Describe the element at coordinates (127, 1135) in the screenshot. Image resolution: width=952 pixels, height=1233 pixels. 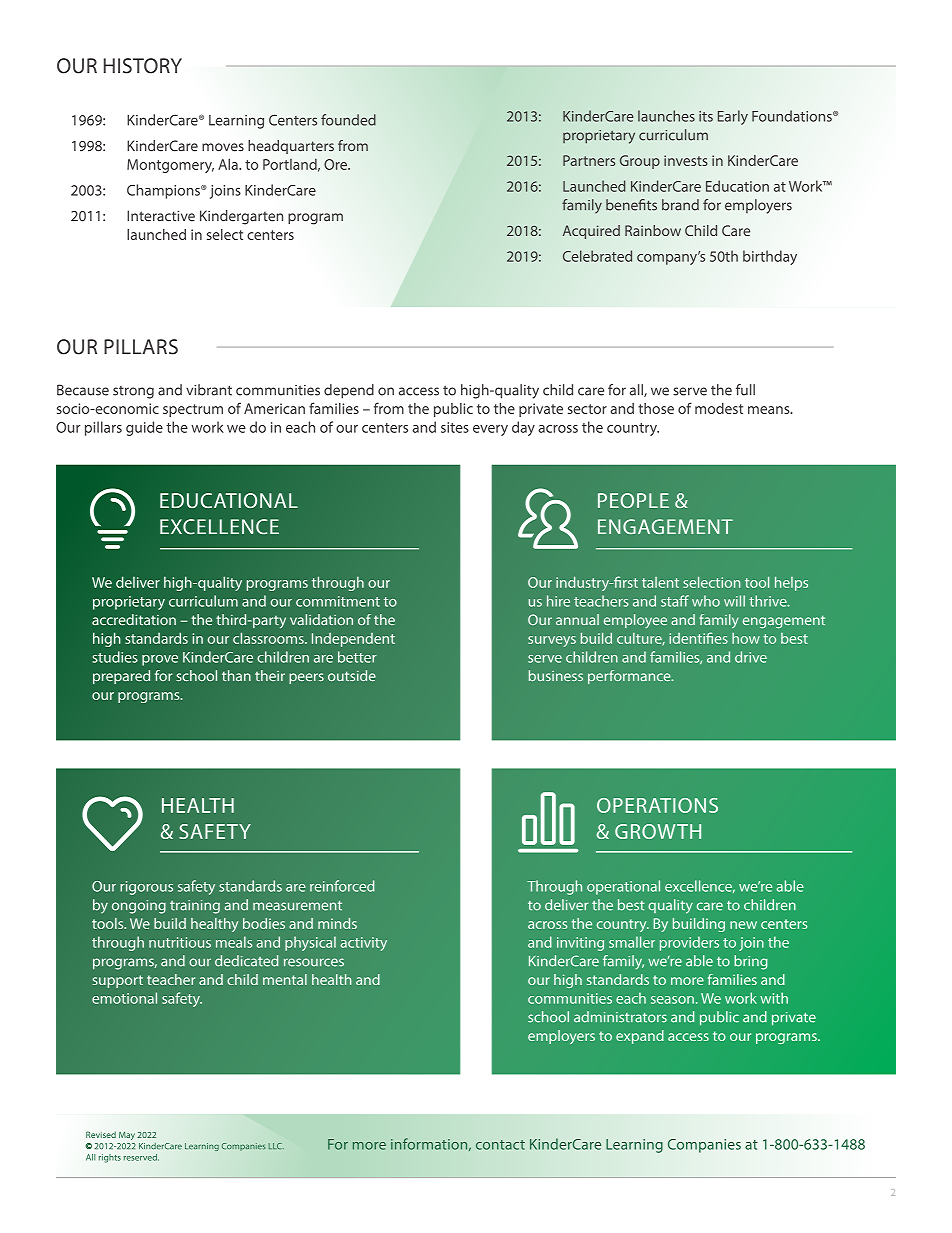
I see `May` at that location.
